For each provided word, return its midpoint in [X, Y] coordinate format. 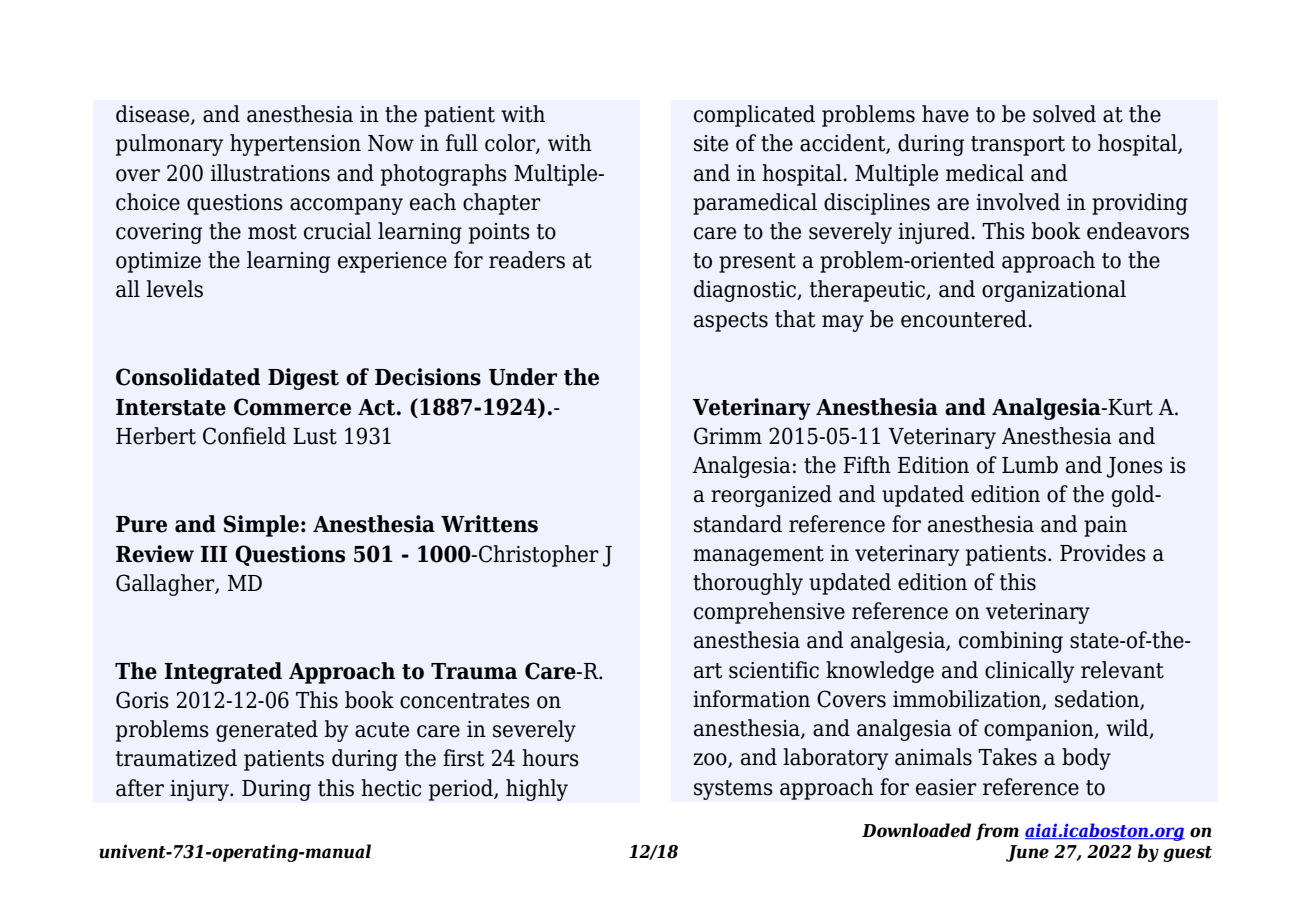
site [711, 143]
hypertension [295, 145]
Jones [1135, 467]
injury [200, 790]
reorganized [771, 496]
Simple [261, 526]
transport [1018, 146]
